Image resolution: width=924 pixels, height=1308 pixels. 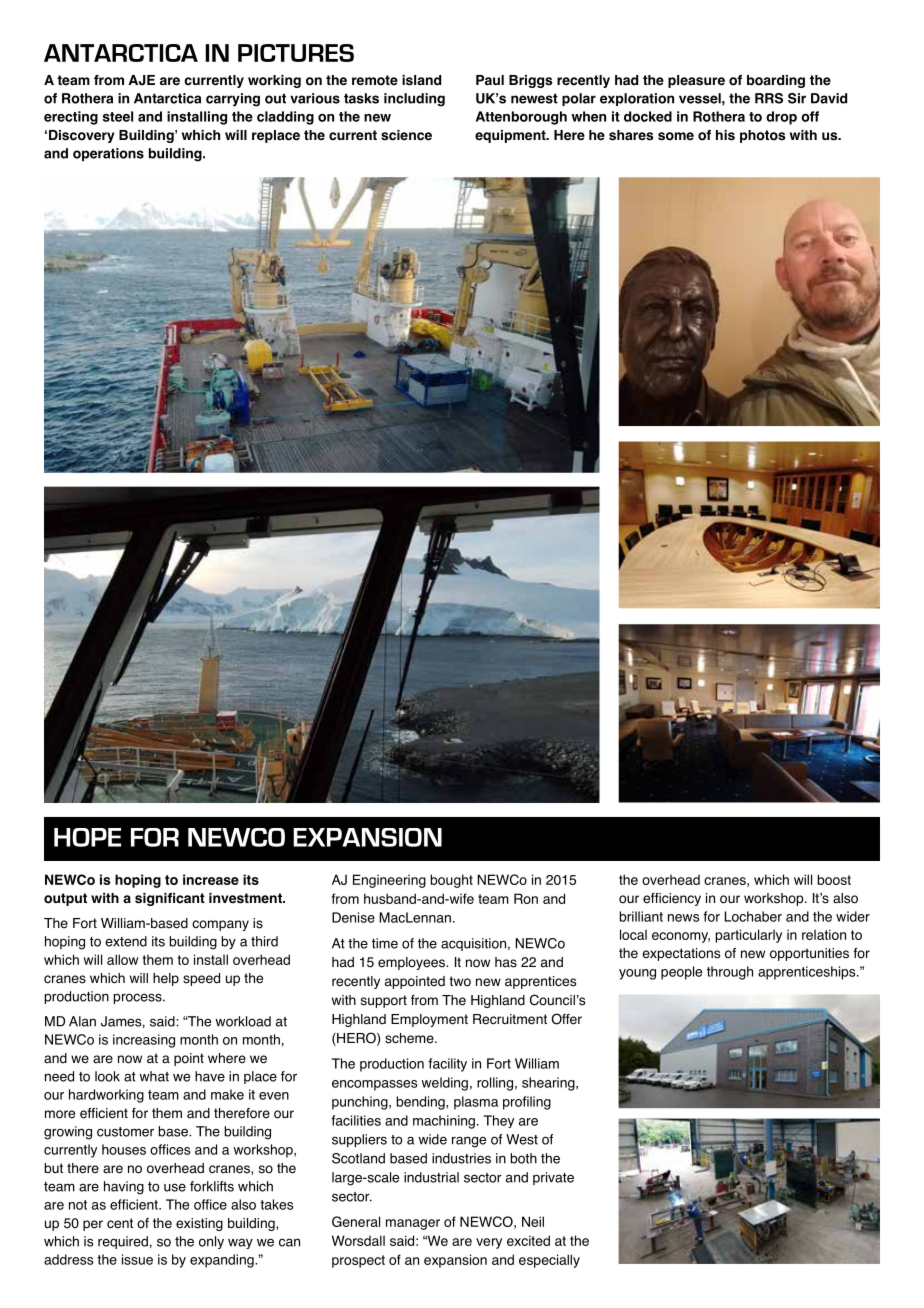 What do you see at coordinates (421, 80) in the image?
I see `island` at bounding box center [421, 80].
